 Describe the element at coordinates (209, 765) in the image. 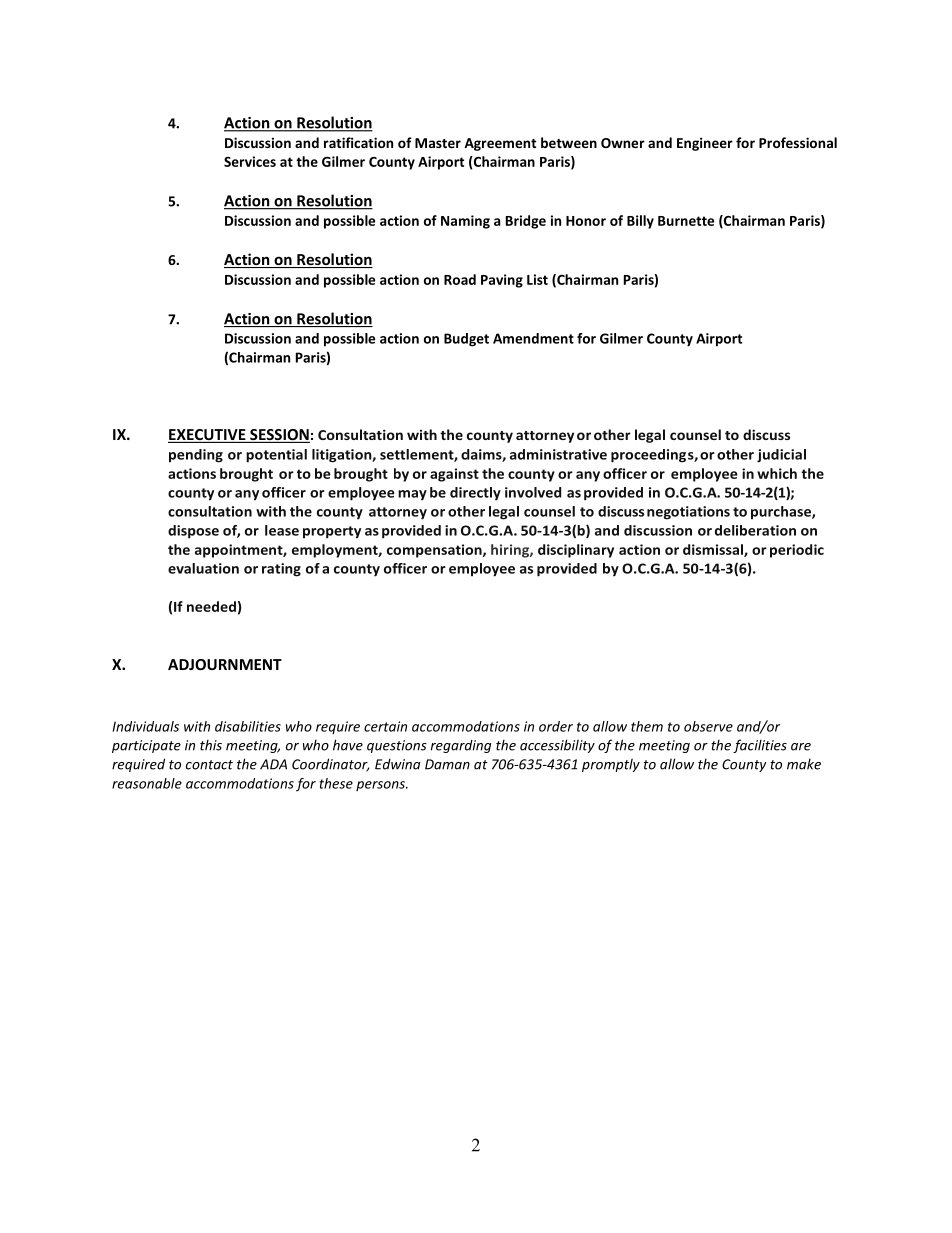

I see `contact` at that location.
